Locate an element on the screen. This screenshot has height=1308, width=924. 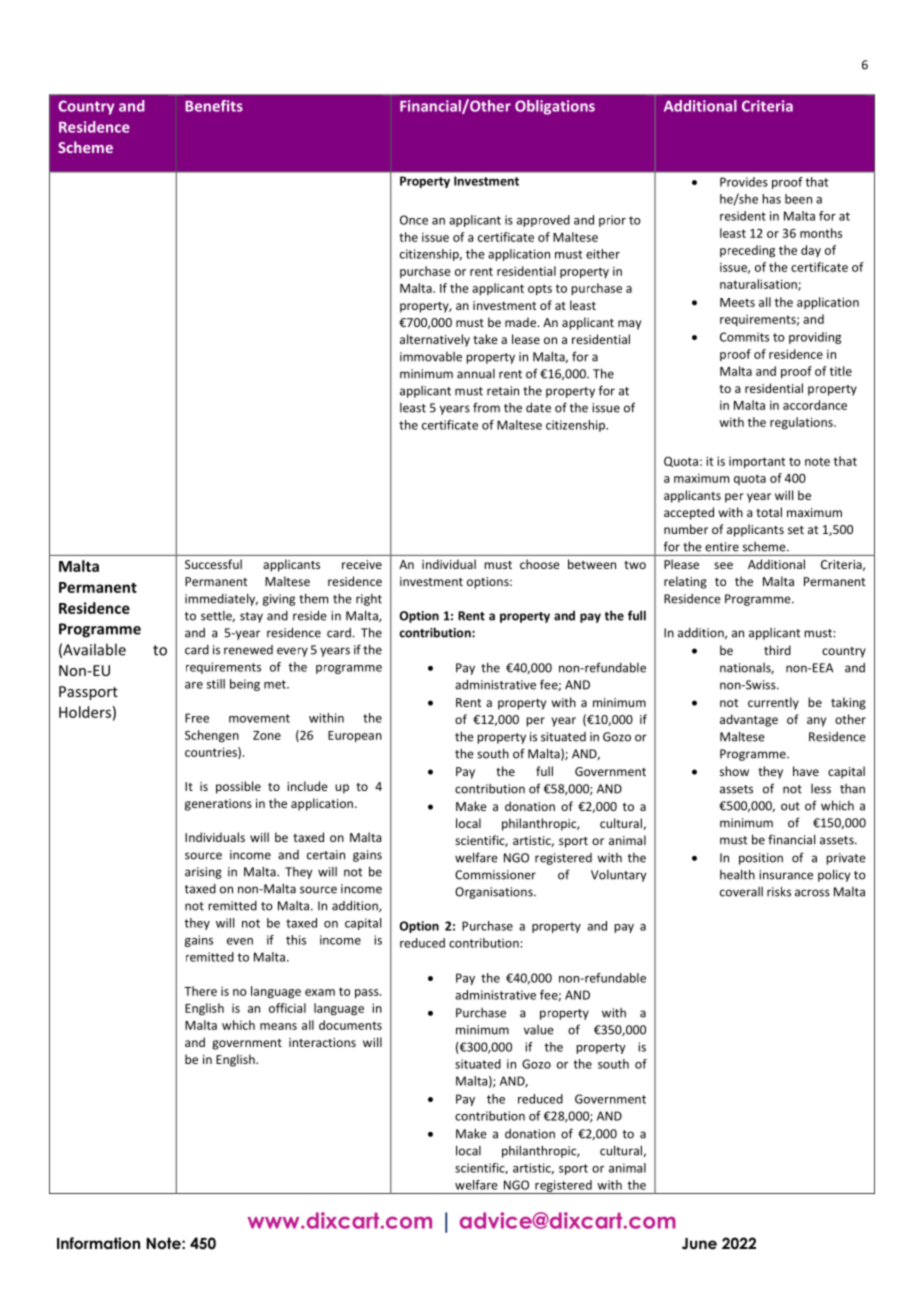
Information is located at coordinates (98, 1243).
